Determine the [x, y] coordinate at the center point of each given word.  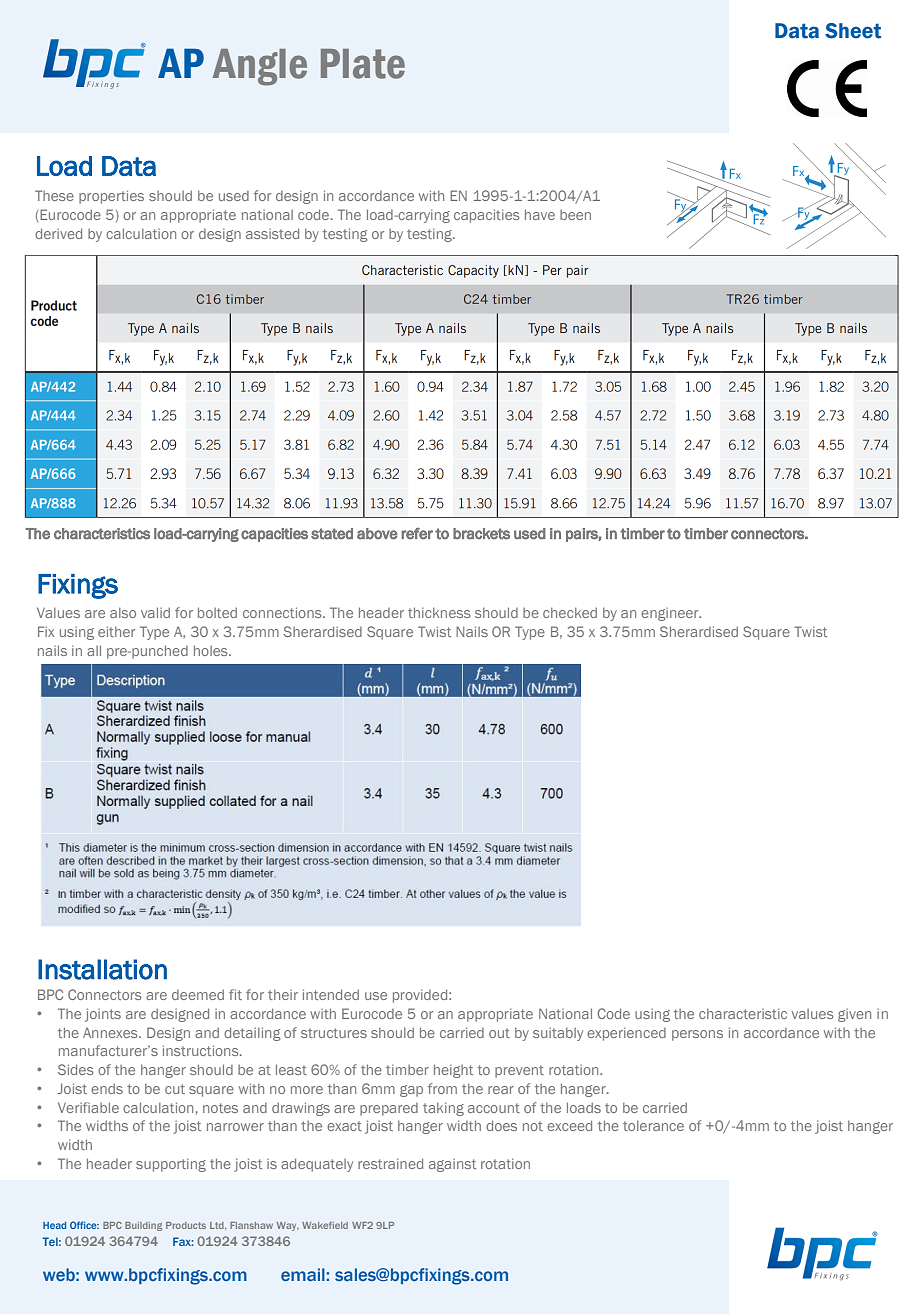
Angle [260, 67]
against [452, 1165]
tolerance [653, 1126]
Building [143, 1226]
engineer [671, 614]
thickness [439, 612]
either [116, 631]
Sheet [853, 31]
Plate [363, 64]
